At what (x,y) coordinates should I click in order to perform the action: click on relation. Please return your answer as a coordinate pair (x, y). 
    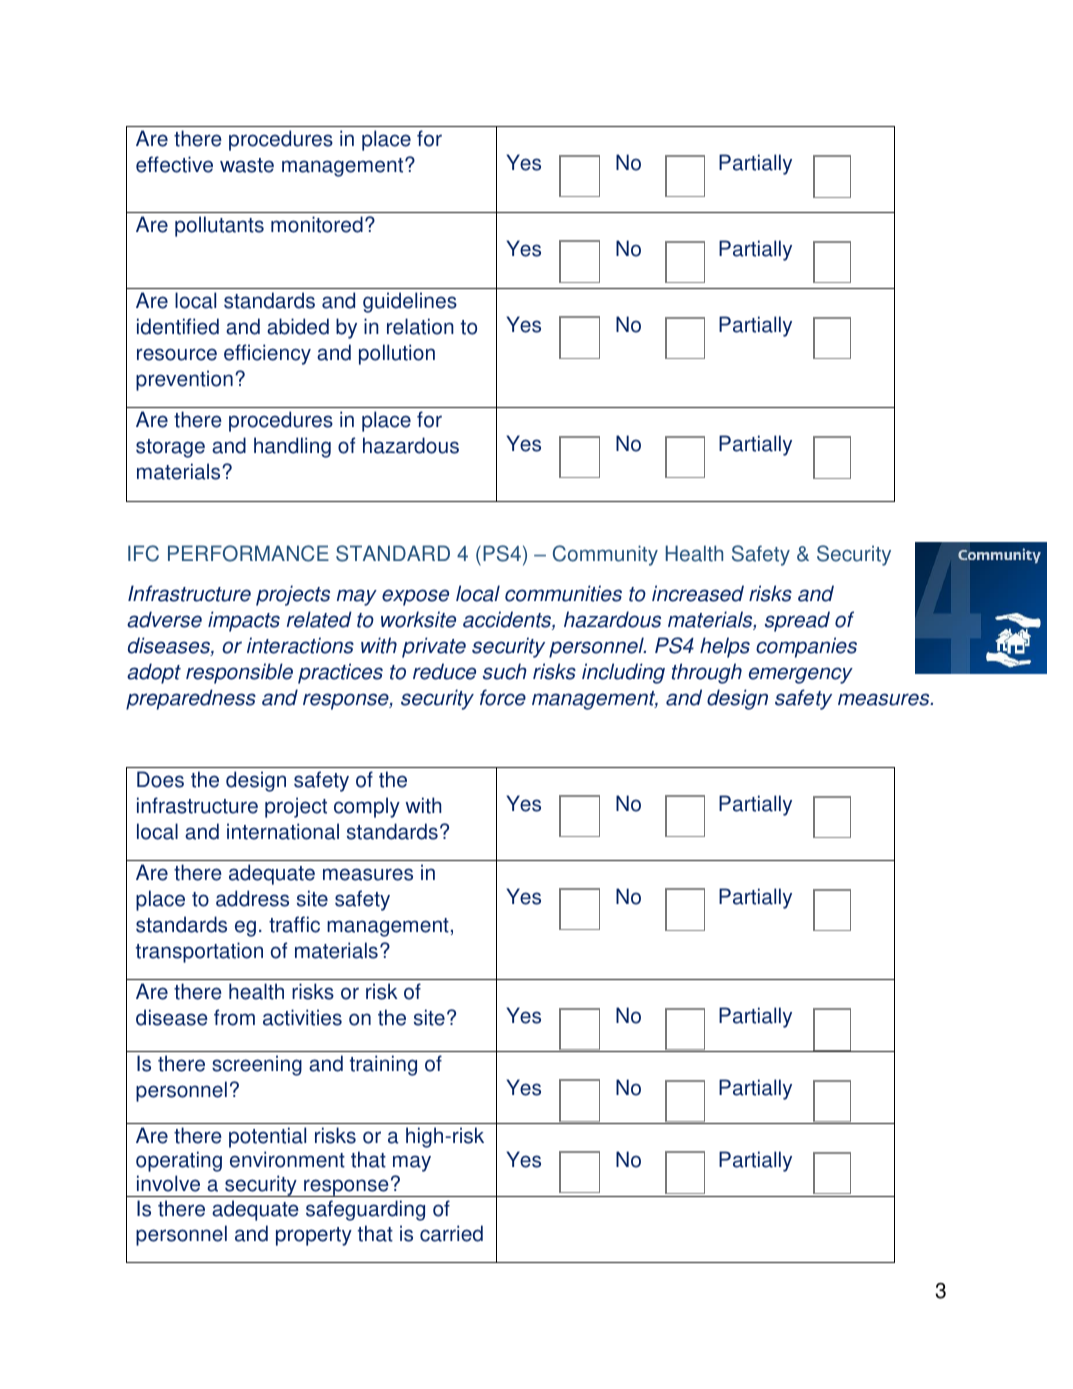
    Looking at the image, I should click on (420, 326).
